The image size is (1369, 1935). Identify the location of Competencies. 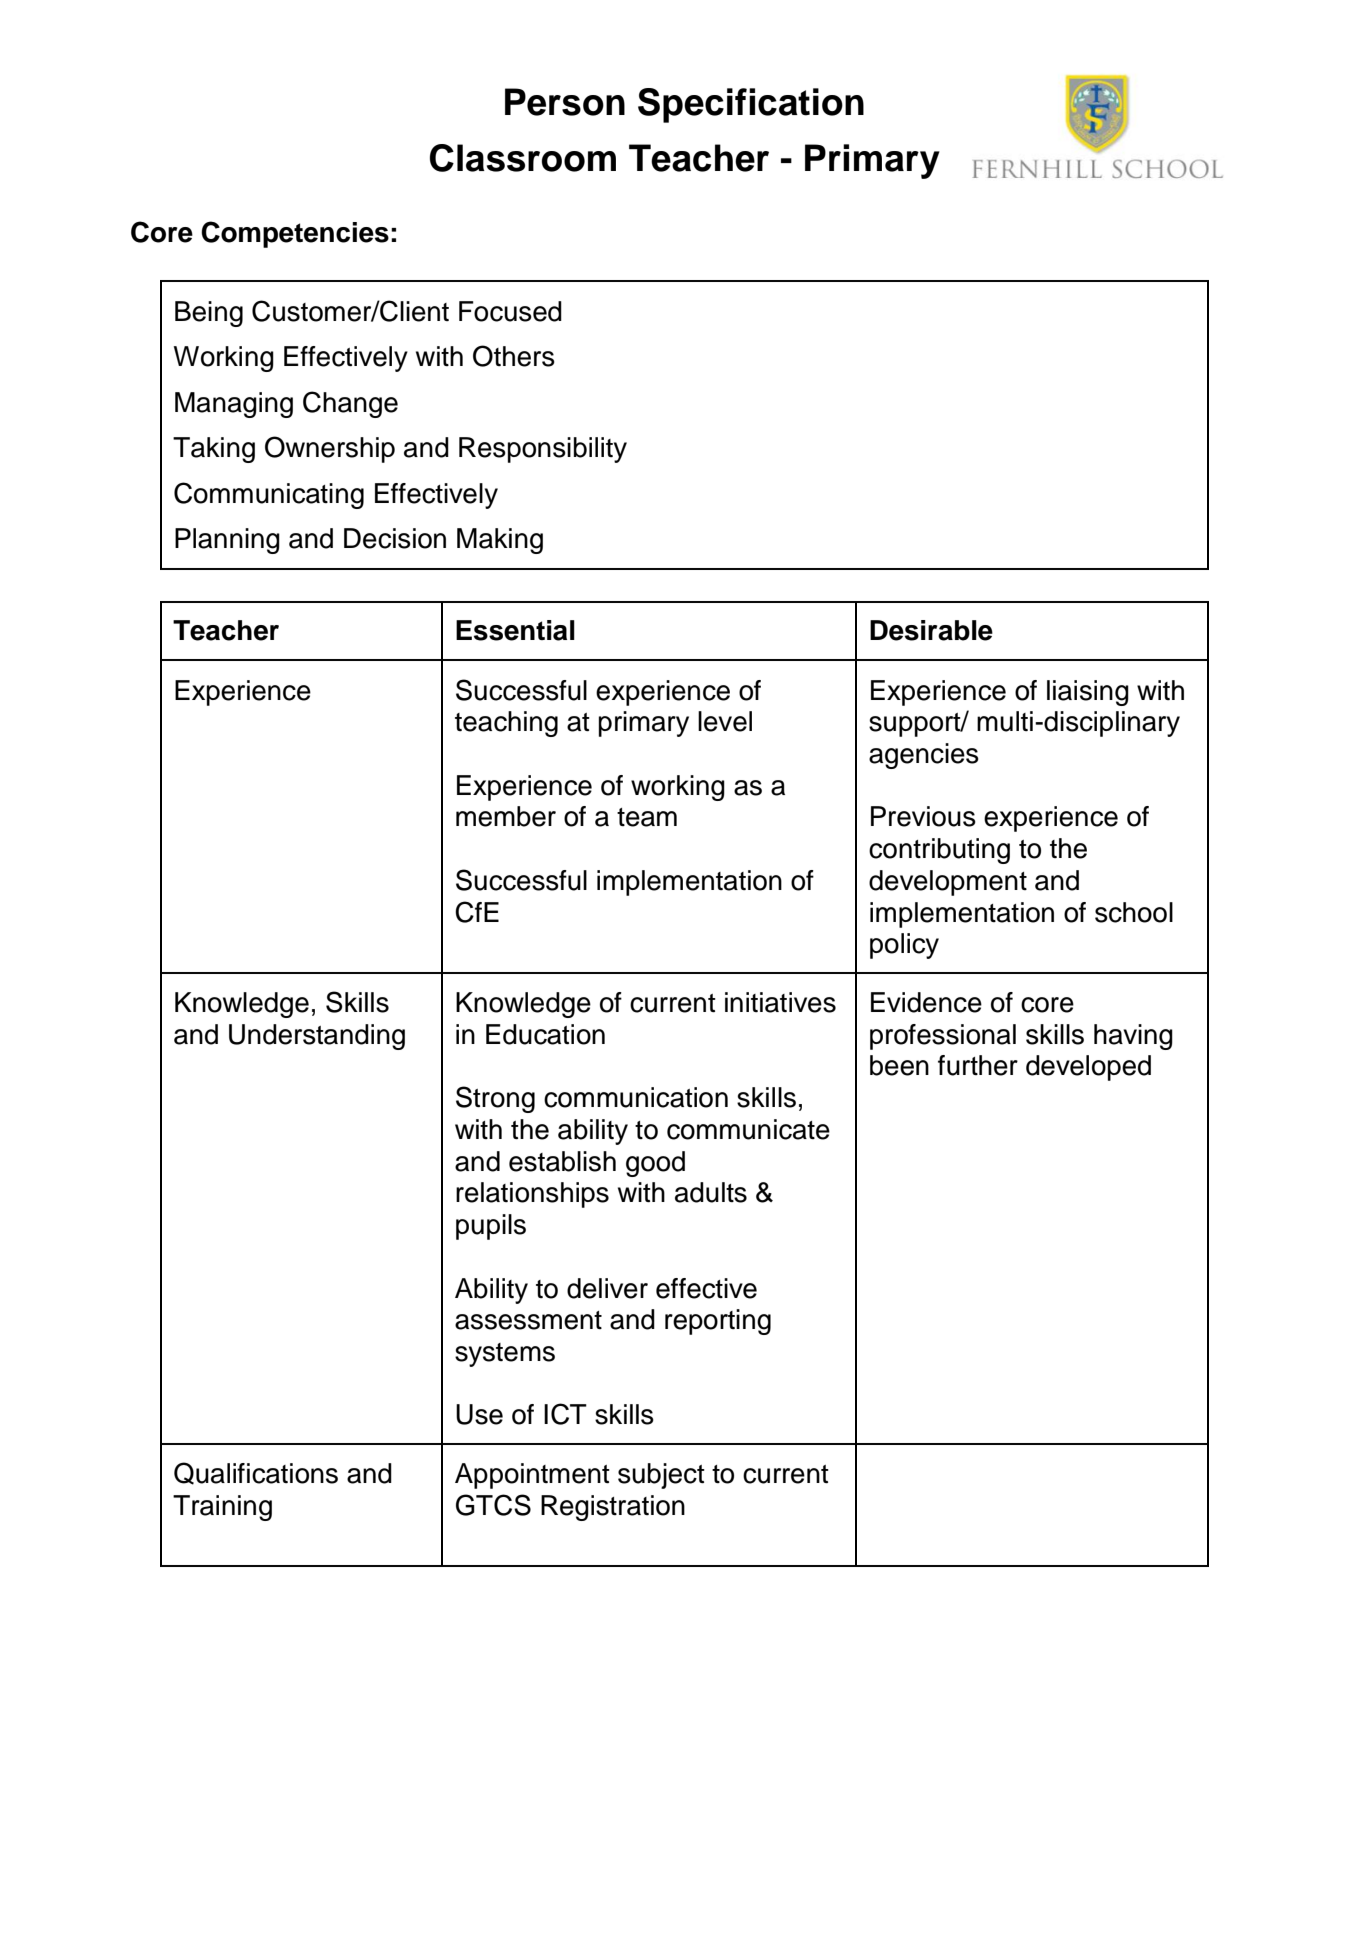
(295, 234).
